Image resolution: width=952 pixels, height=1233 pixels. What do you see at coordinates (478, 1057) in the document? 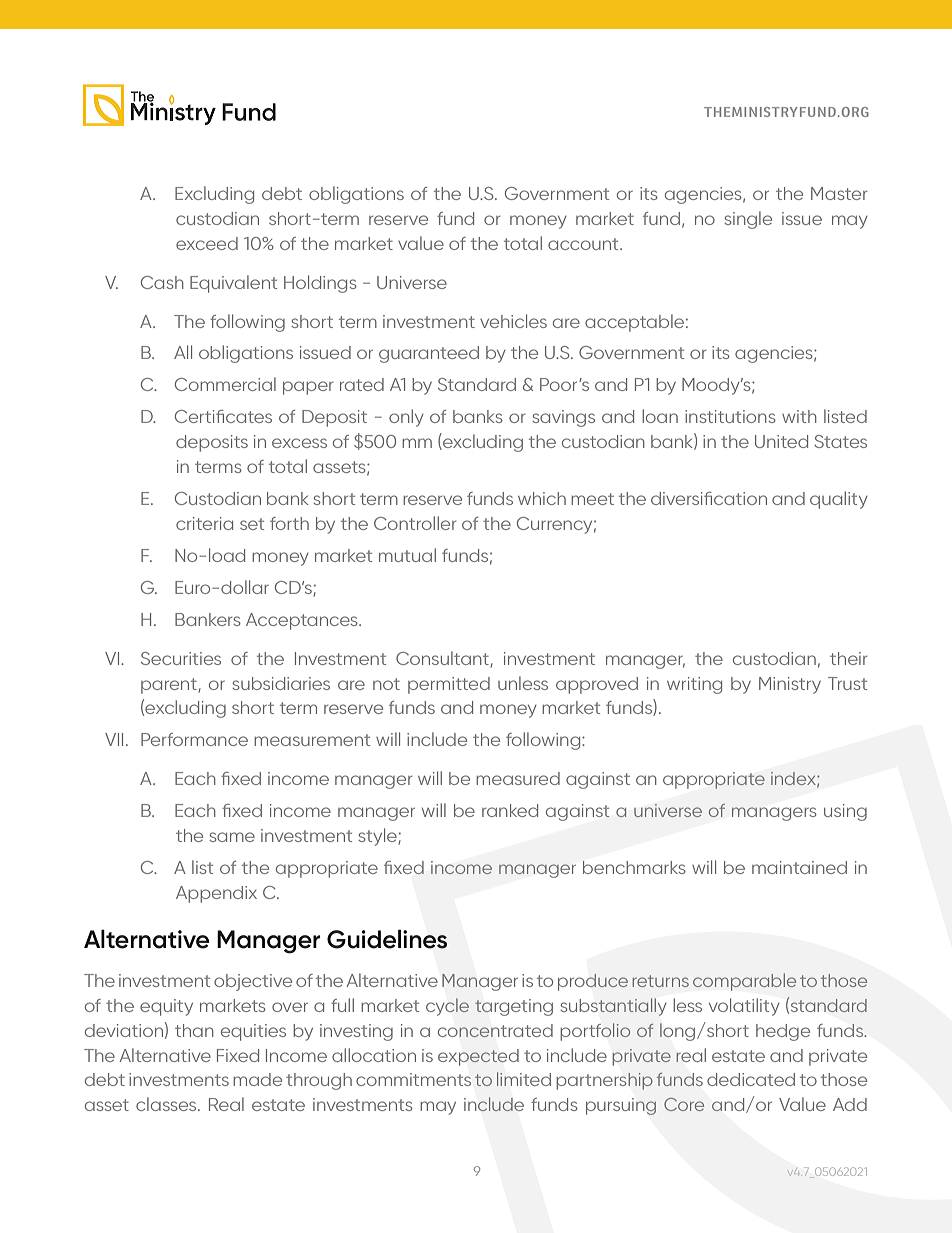
I see `expected` at bounding box center [478, 1057].
